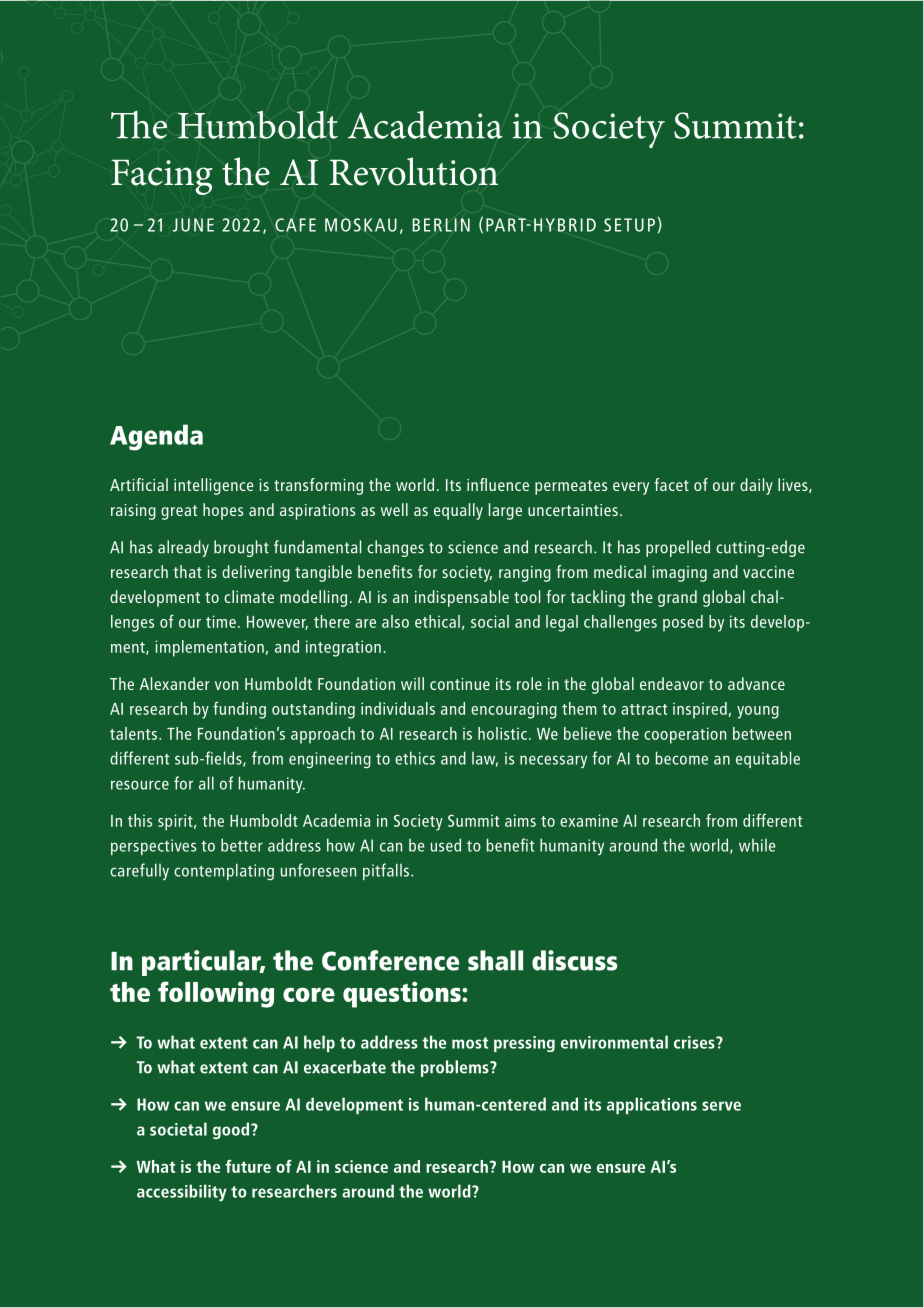 Image resolution: width=924 pixels, height=1308 pixels. What do you see at coordinates (193, 225) in the screenshot?
I see `JUNE` at bounding box center [193, 225].
